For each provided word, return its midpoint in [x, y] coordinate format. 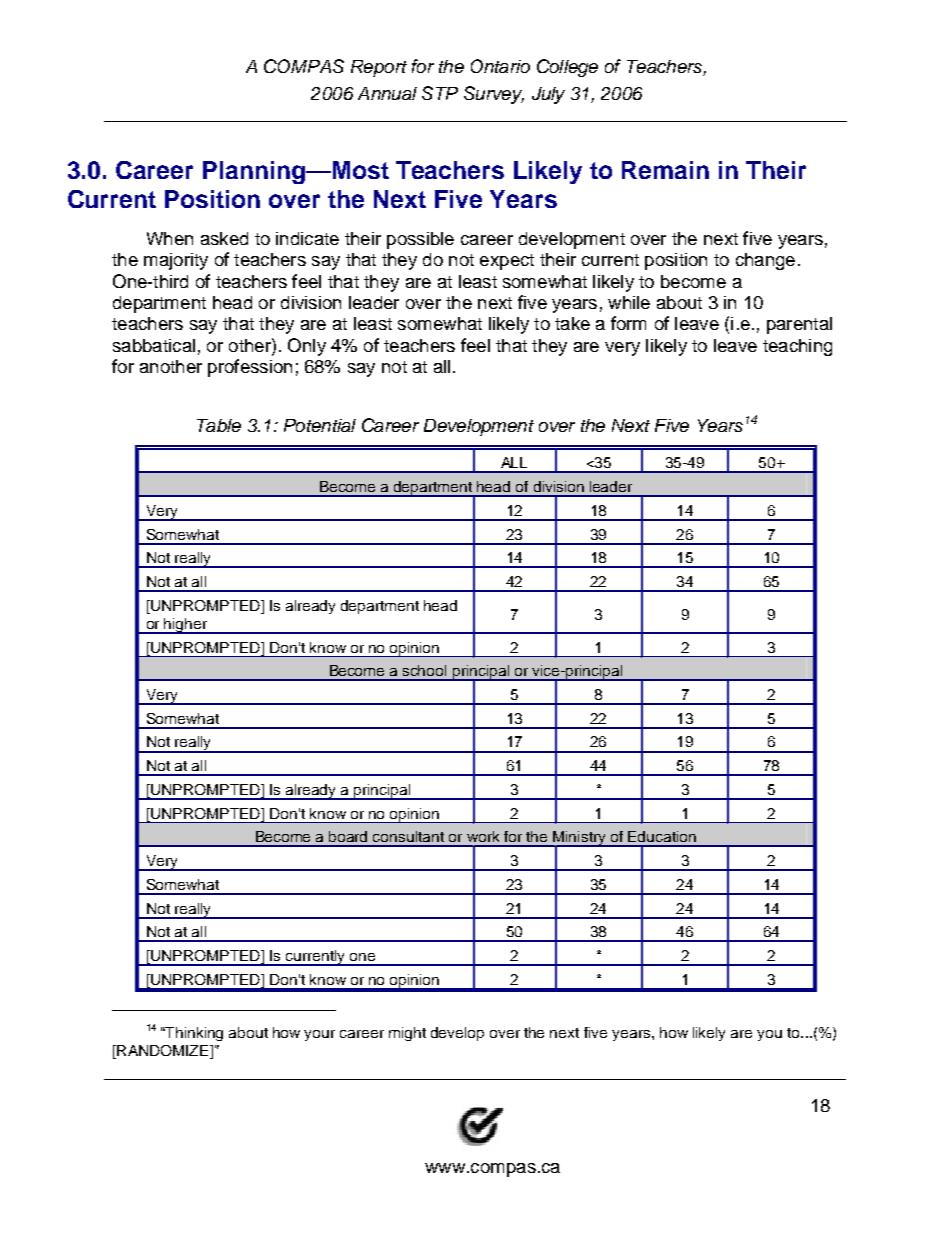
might [407, 1034]
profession [250, 368]
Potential [320, 425]
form [628, 323]
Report [379, 68]
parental [799, 325]
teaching [797, 347]
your [319, 1035]
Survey [494, 95]
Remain [665, 170]
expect [507, 262]
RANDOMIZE [163, 1052]
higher [185, 626]
